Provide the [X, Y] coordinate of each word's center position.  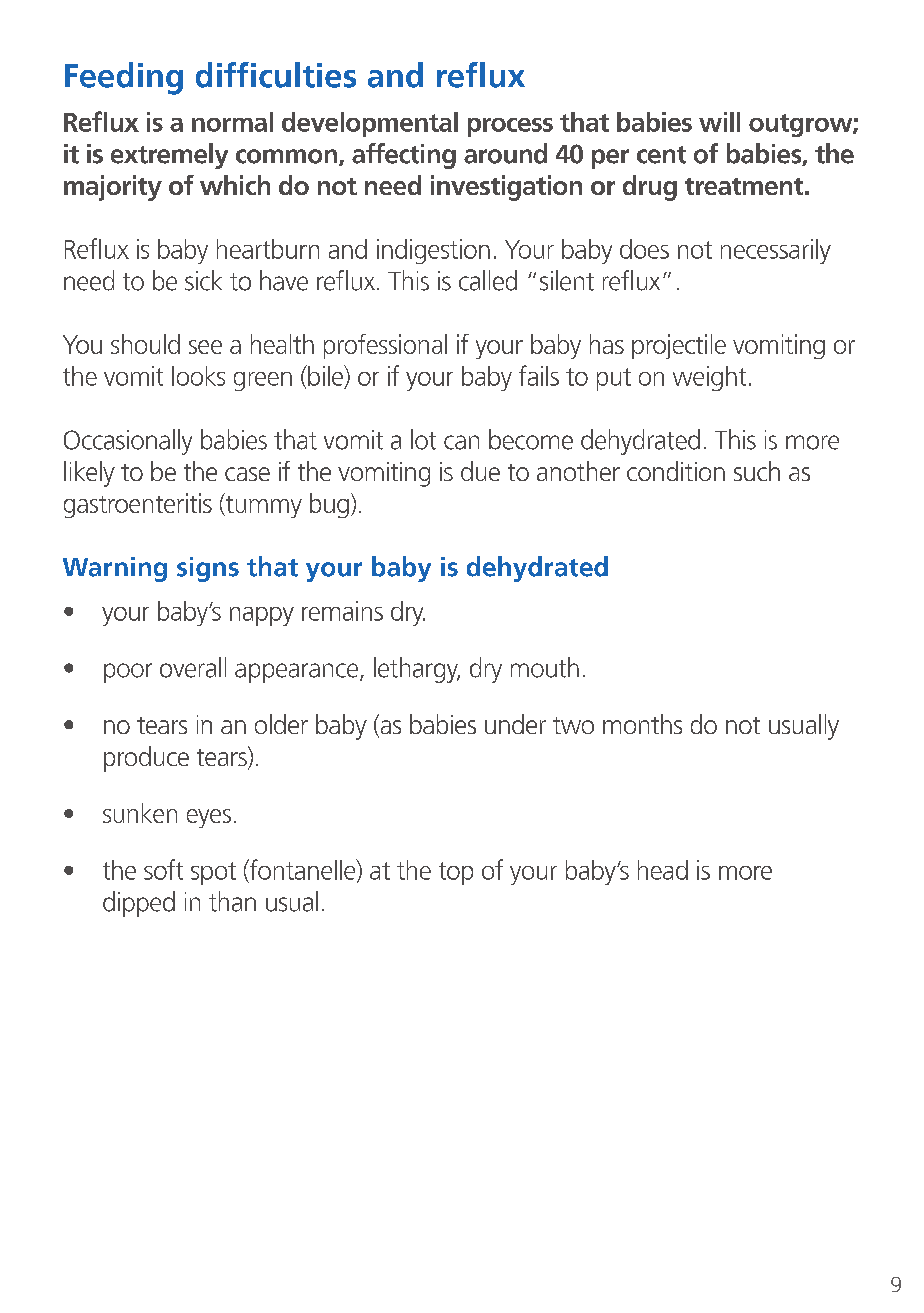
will [719, 122]
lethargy [417, 670]
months [642, 724]
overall [193, 667]
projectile [679, 346]
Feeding [124, 78]
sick [203, 280]
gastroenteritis [138, 505]
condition [676, 471]
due [480, 471]
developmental [370, 124]
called [488, 280]
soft [163, 869]
